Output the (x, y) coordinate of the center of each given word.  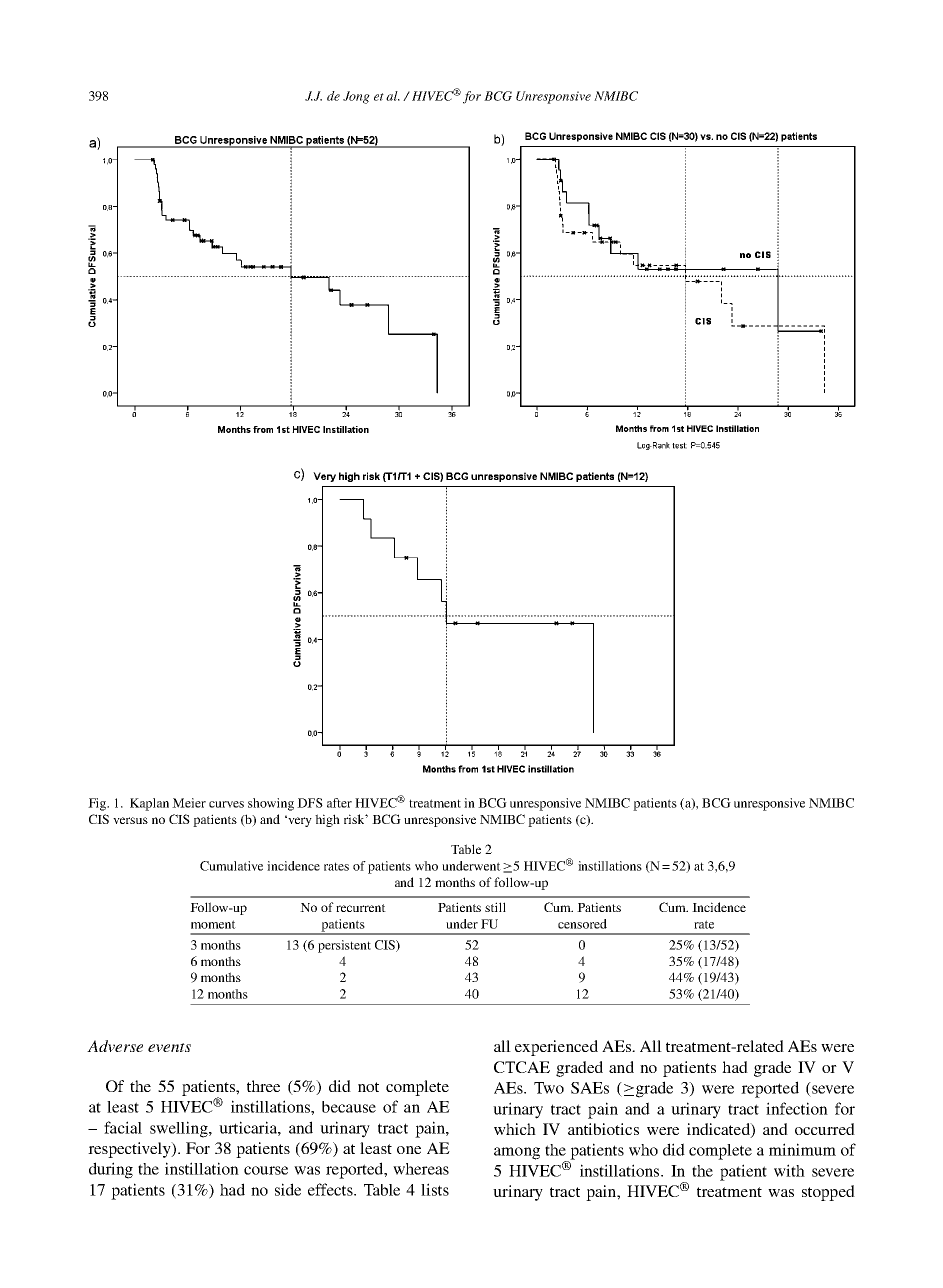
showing (271, 804)
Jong (356, 97)
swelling (180, 1129)
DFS (310, 803)
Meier (189, 803)
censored (582, 924)
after (339, 803)
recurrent (361, 908)
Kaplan (149, 804)
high (327, 820)
